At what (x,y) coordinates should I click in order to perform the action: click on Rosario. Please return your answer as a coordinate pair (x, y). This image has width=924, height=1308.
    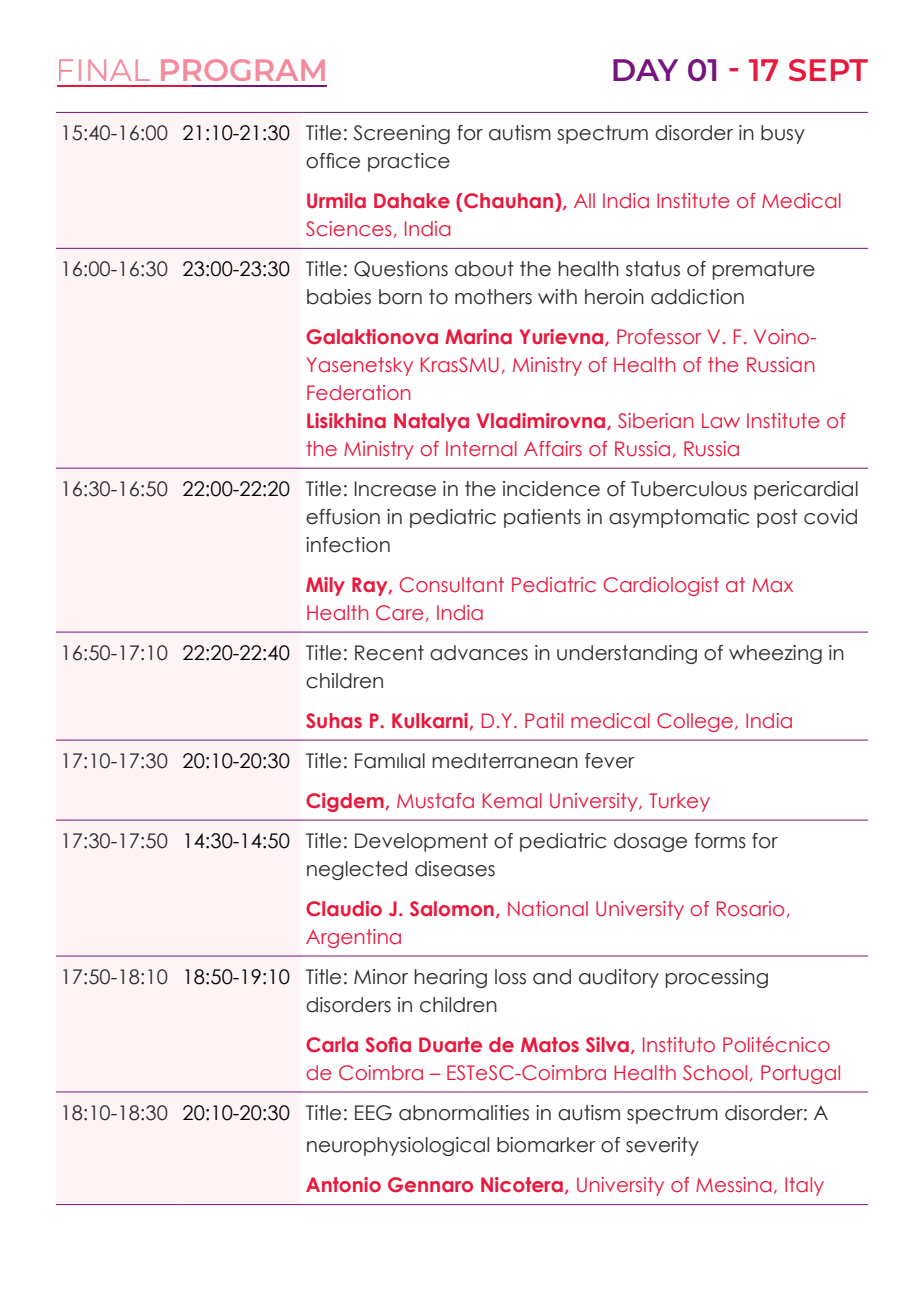
    Looking at the image, I should click on (750, 908).
